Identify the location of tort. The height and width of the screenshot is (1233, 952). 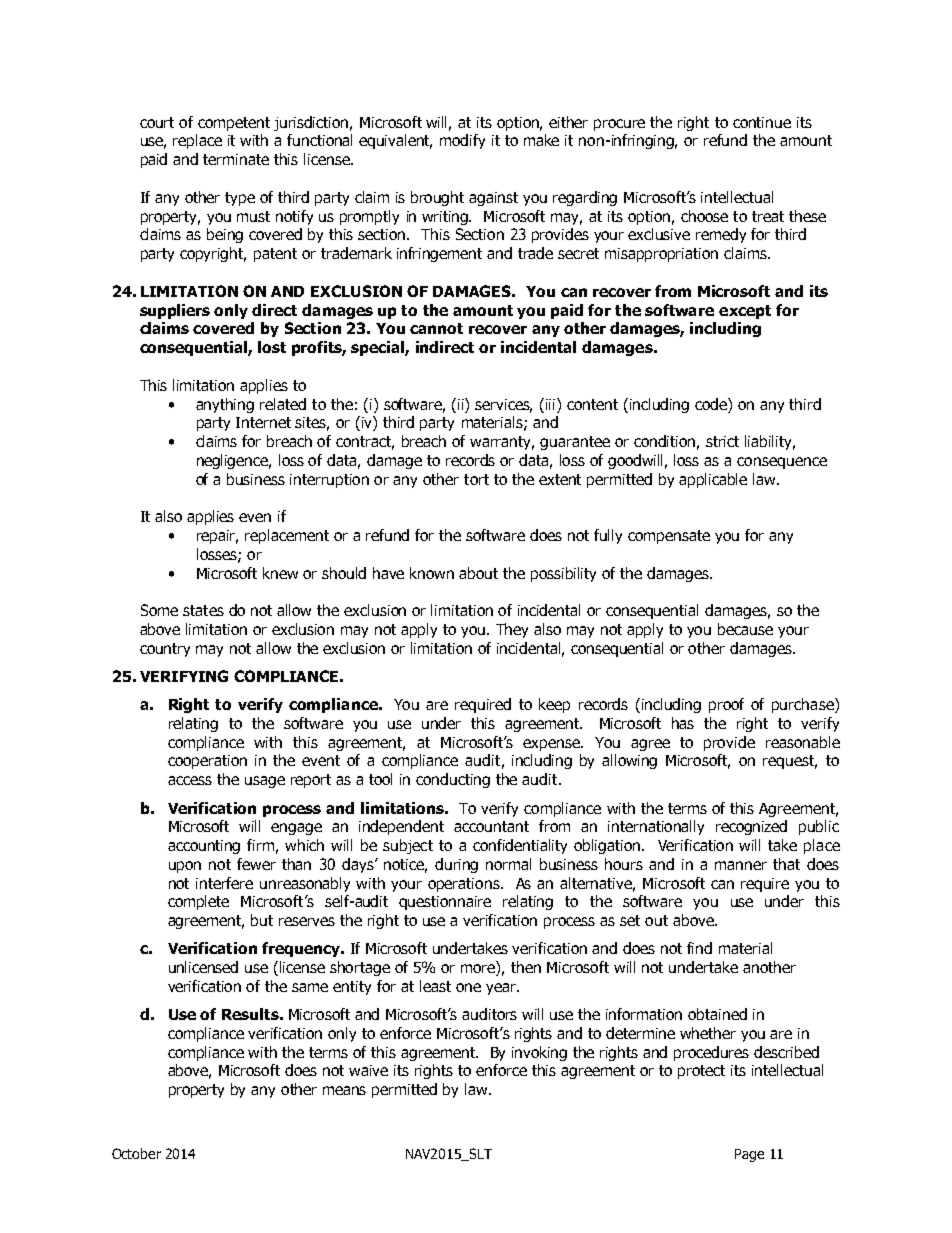
(476, 479).
